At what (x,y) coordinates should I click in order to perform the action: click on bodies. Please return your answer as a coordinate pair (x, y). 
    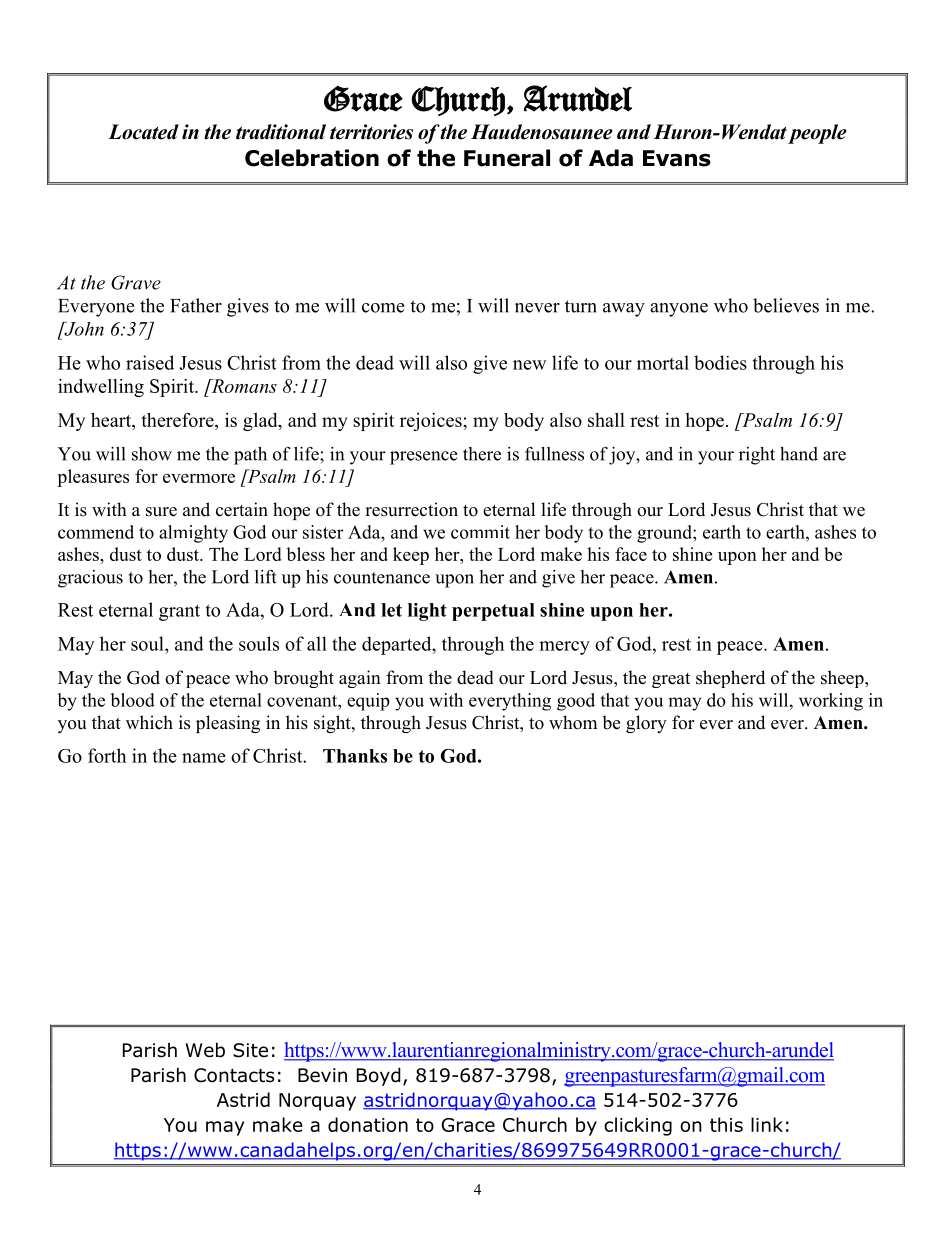
    Looking at the image, I should click on (720, 362).
